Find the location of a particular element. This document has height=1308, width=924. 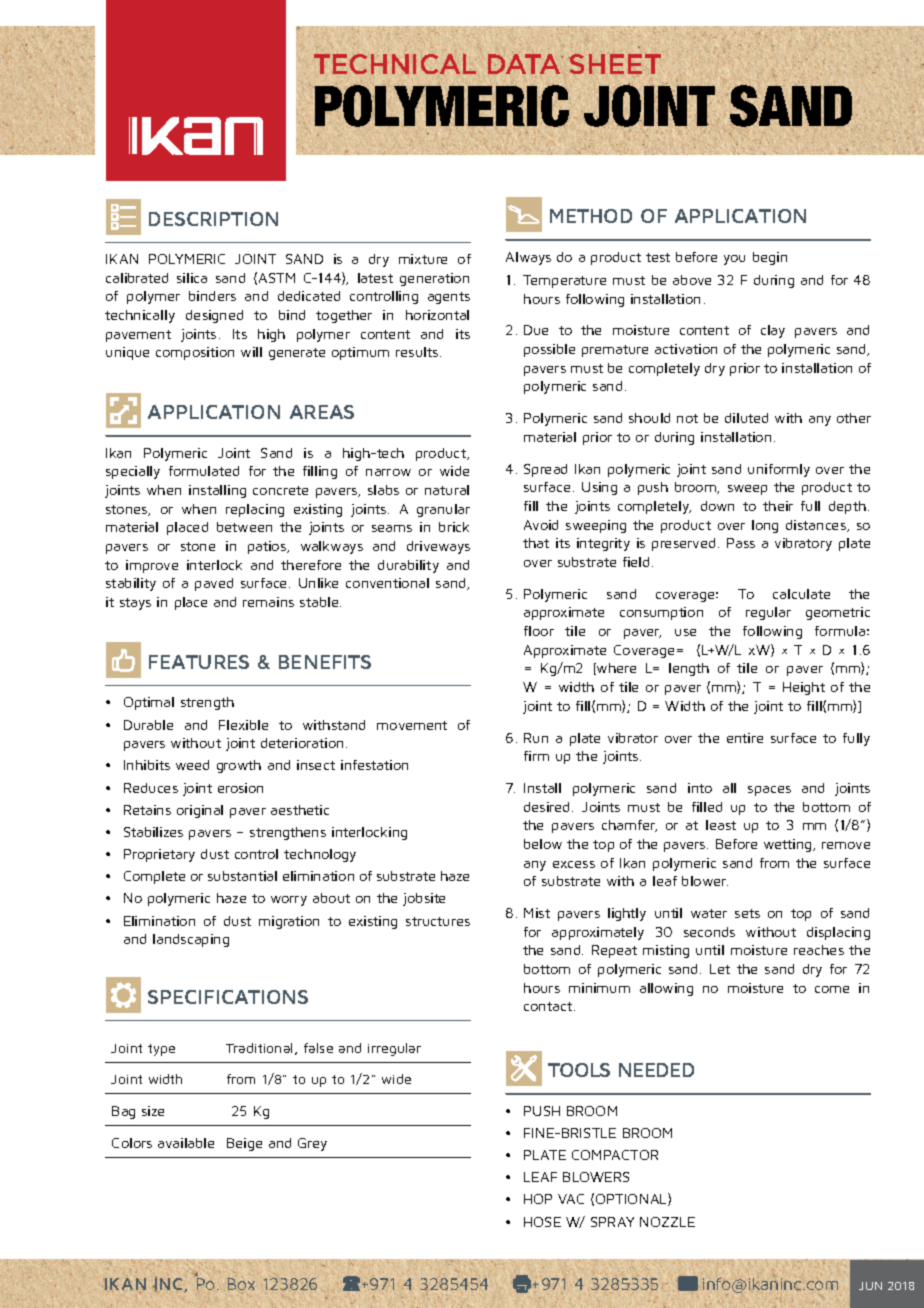

come is located at coordinates (832, 989).
